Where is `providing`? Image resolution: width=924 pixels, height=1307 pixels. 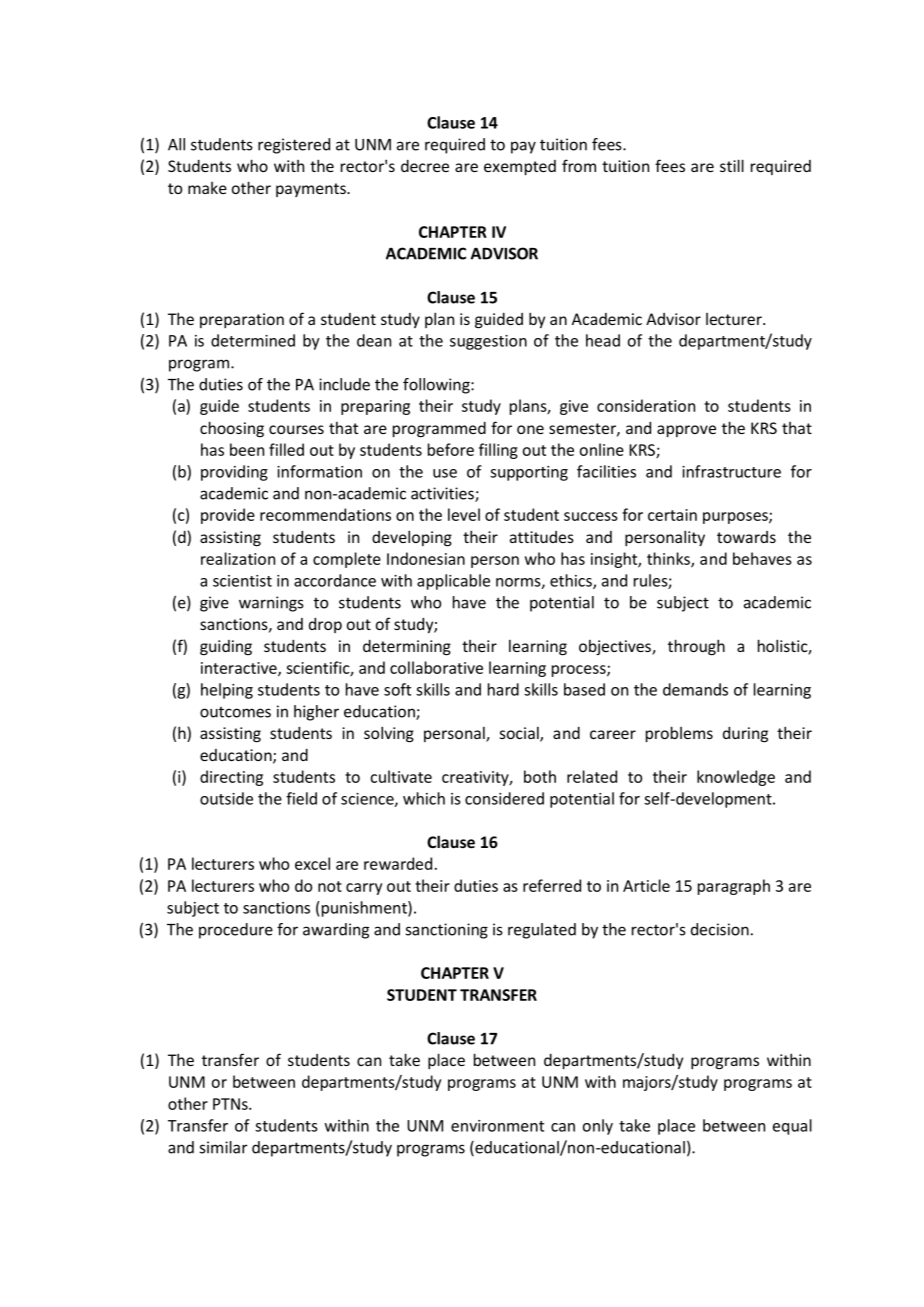
providing is located at coordinates (234, 473).
